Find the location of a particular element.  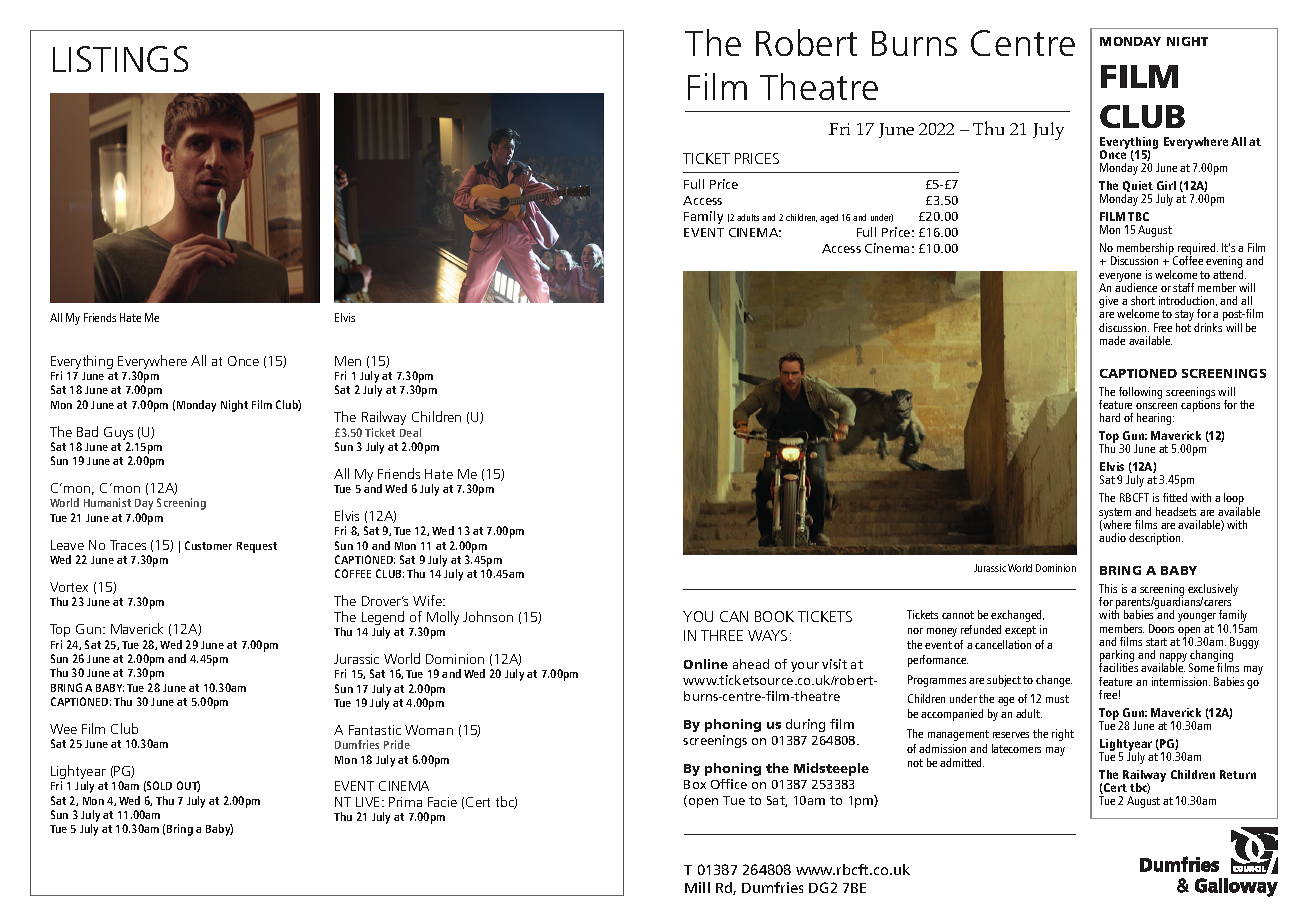

Humanist is located at coordinates (107, 502).
